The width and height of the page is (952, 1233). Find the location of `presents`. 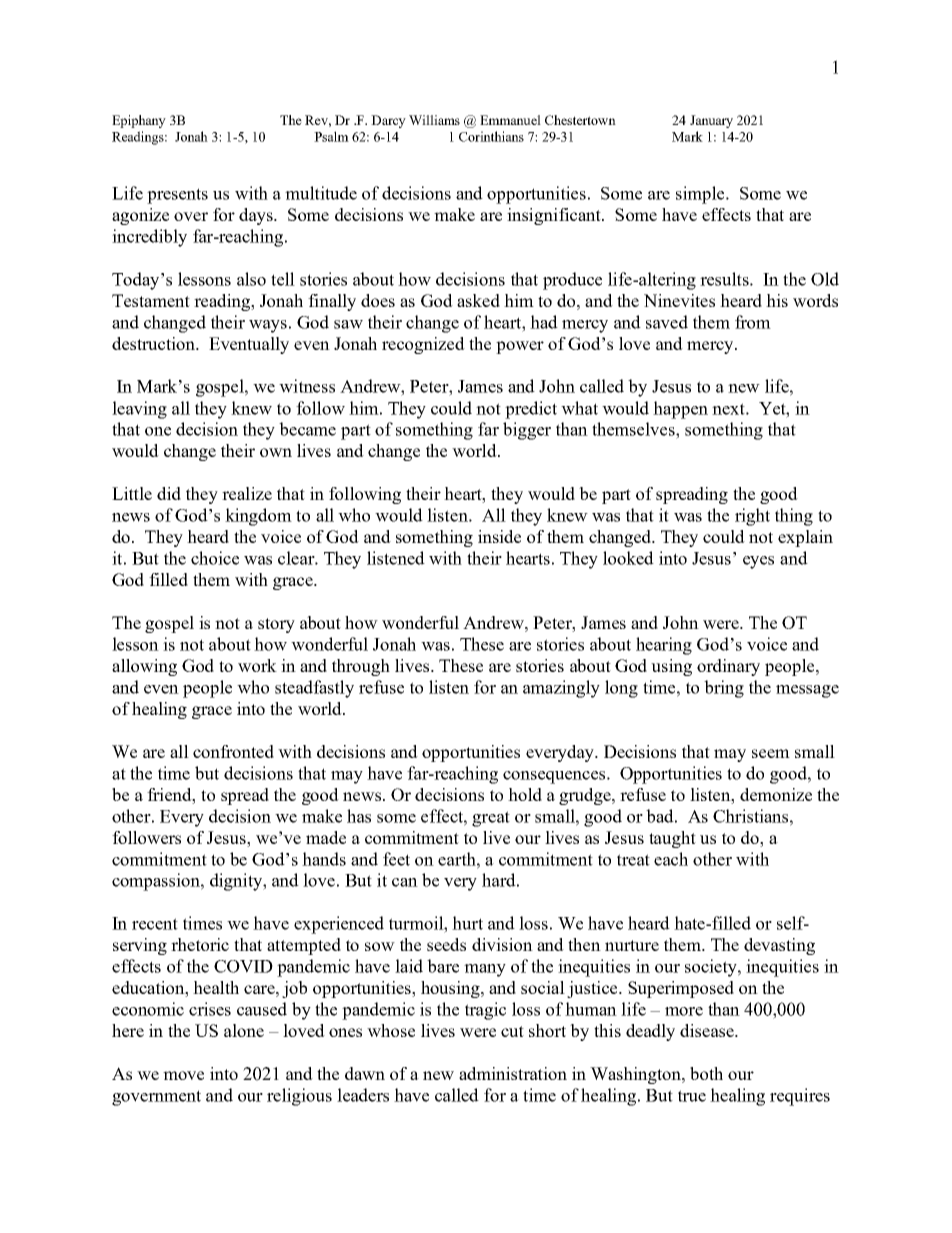

presents is located at coordinates (177, 196).
